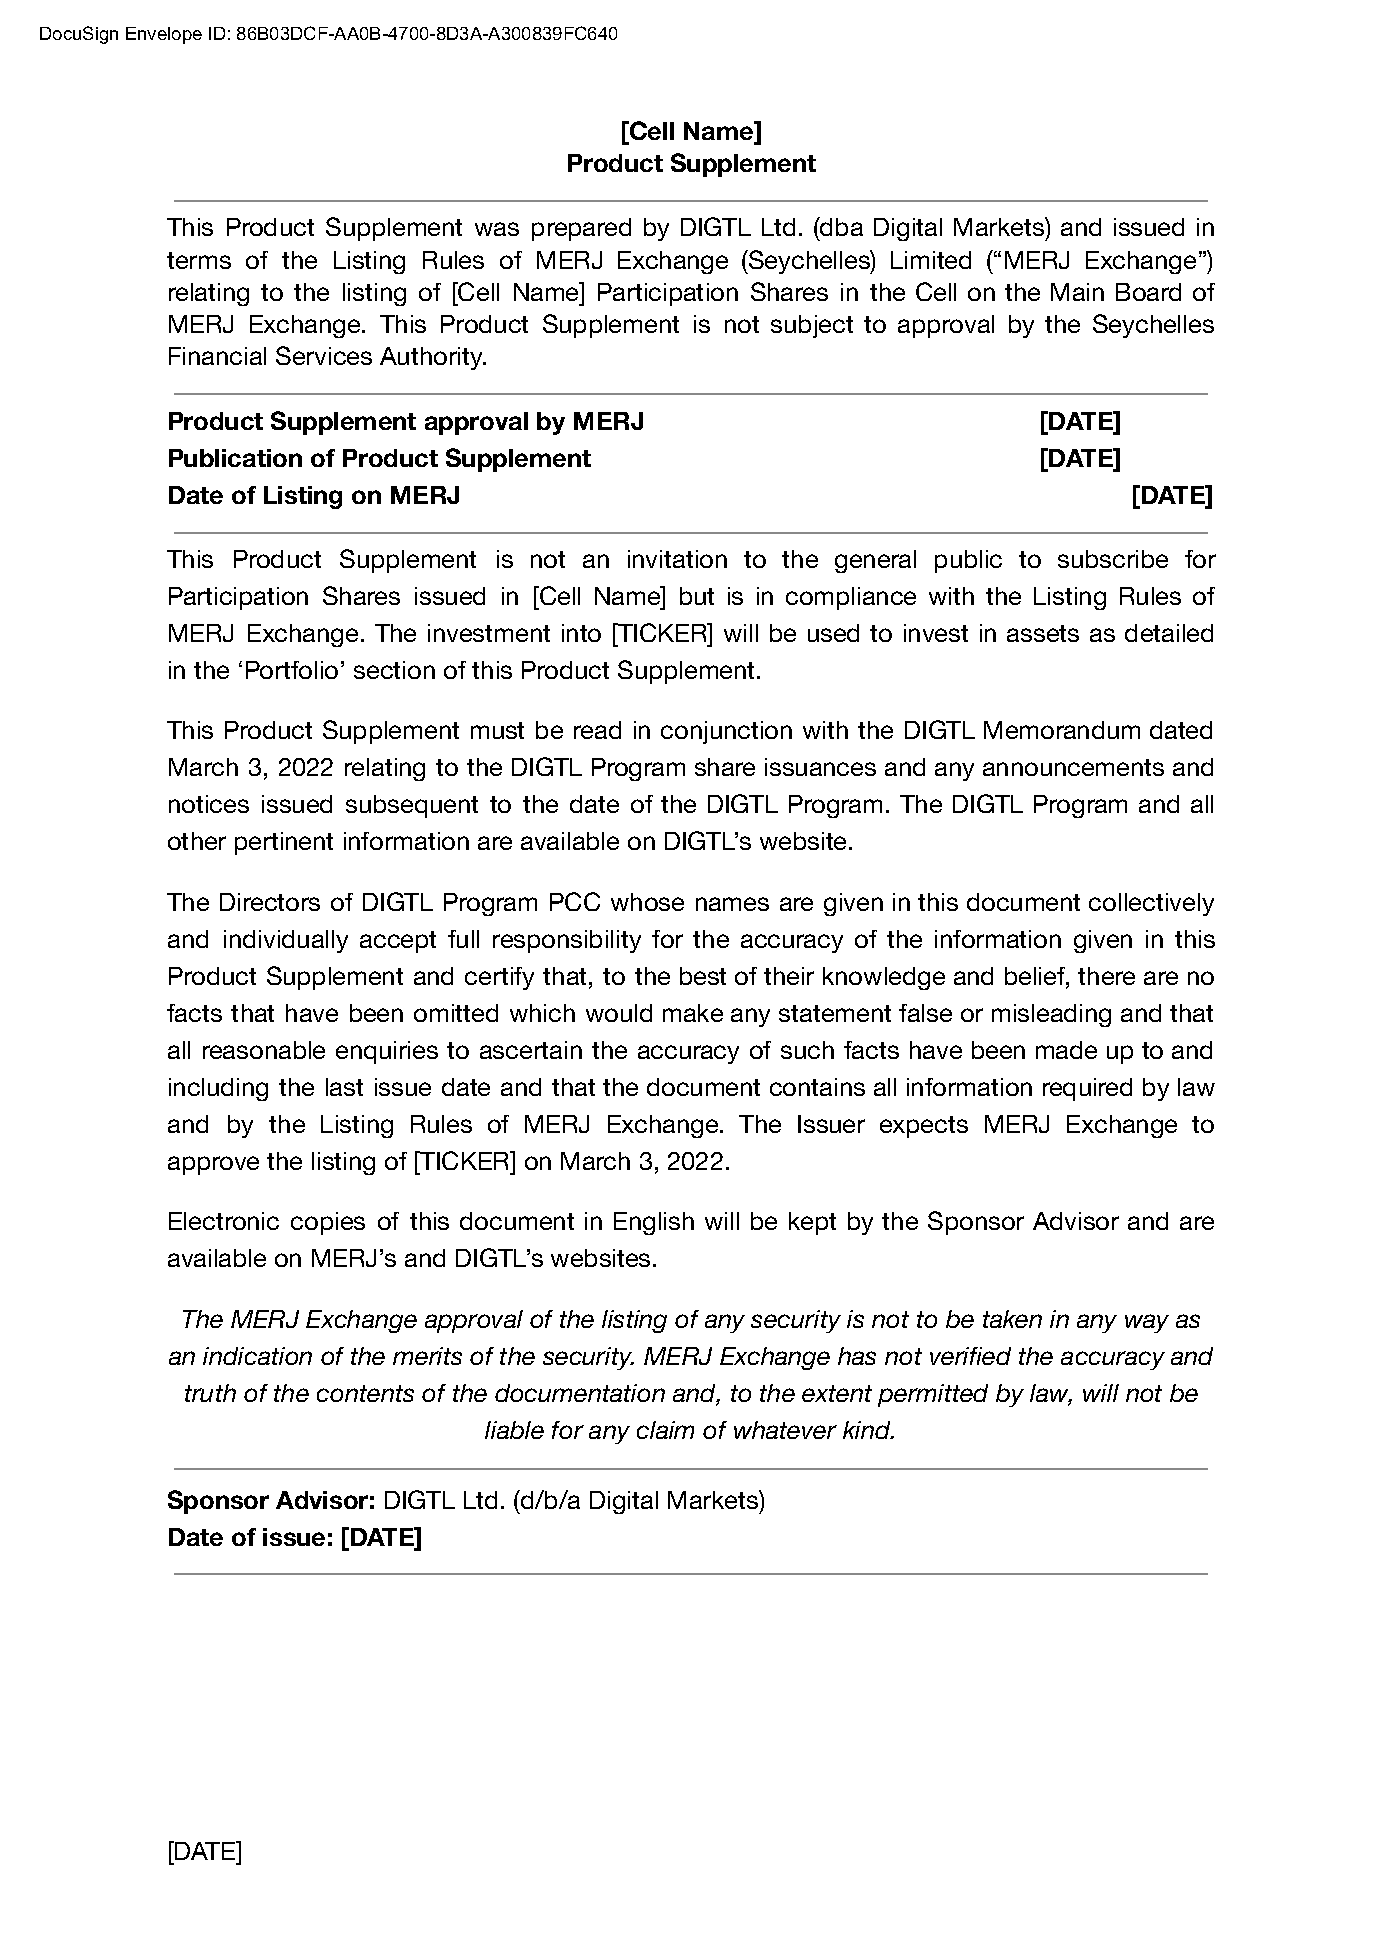 The height and width of the image is (1956, 1385). What do you see at coordinates (1073, 767) in the image?
I see `announcements` at bounding box center [1073, 767].
